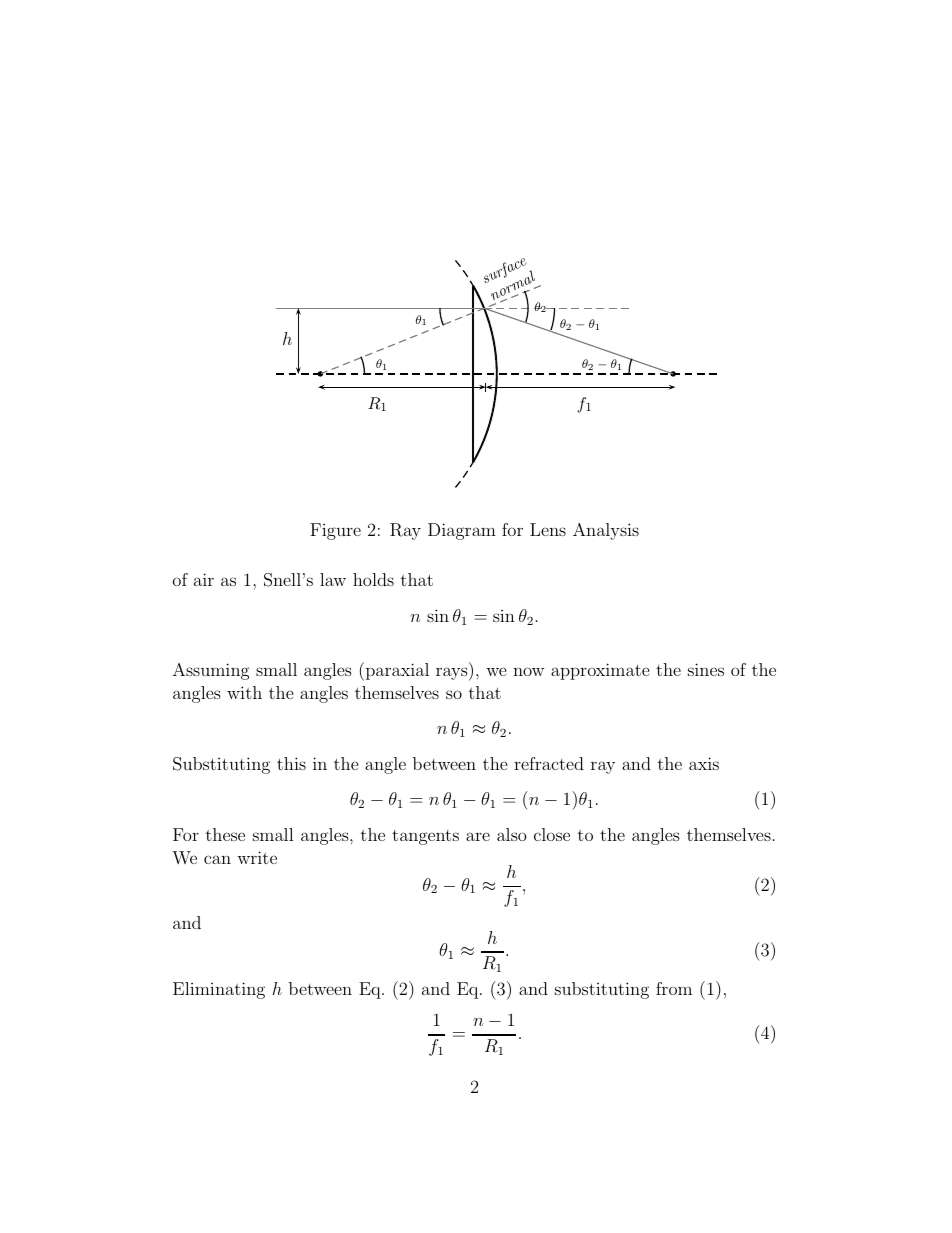  I want to click on Figure, so click(335, 531).
